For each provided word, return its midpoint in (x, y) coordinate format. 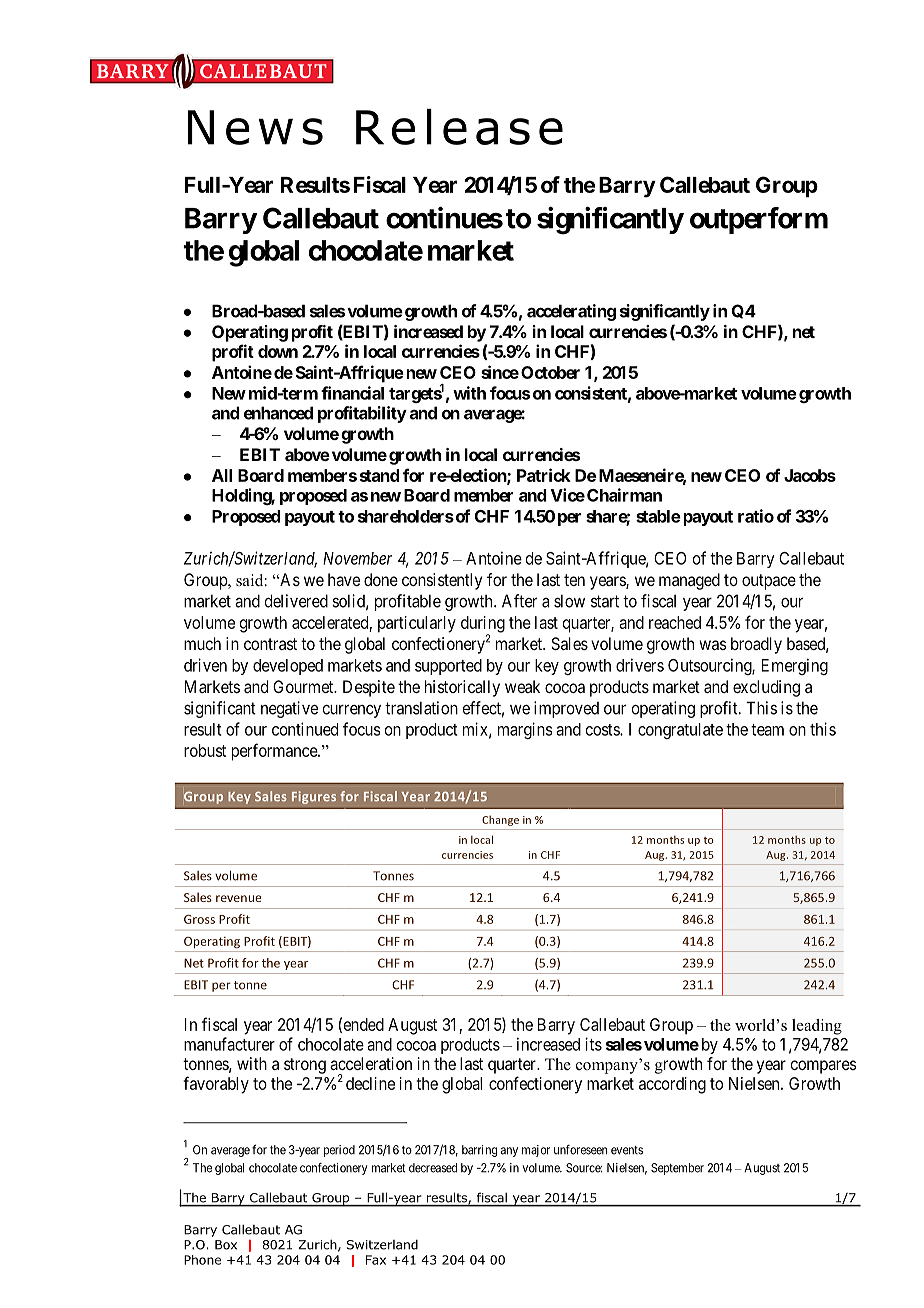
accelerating (571, 312)
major (536, 1151)
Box (226, 1245)
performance (275, 752)
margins (525, 730)
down (278, 351)
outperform (759, 220)
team (767, 730)
